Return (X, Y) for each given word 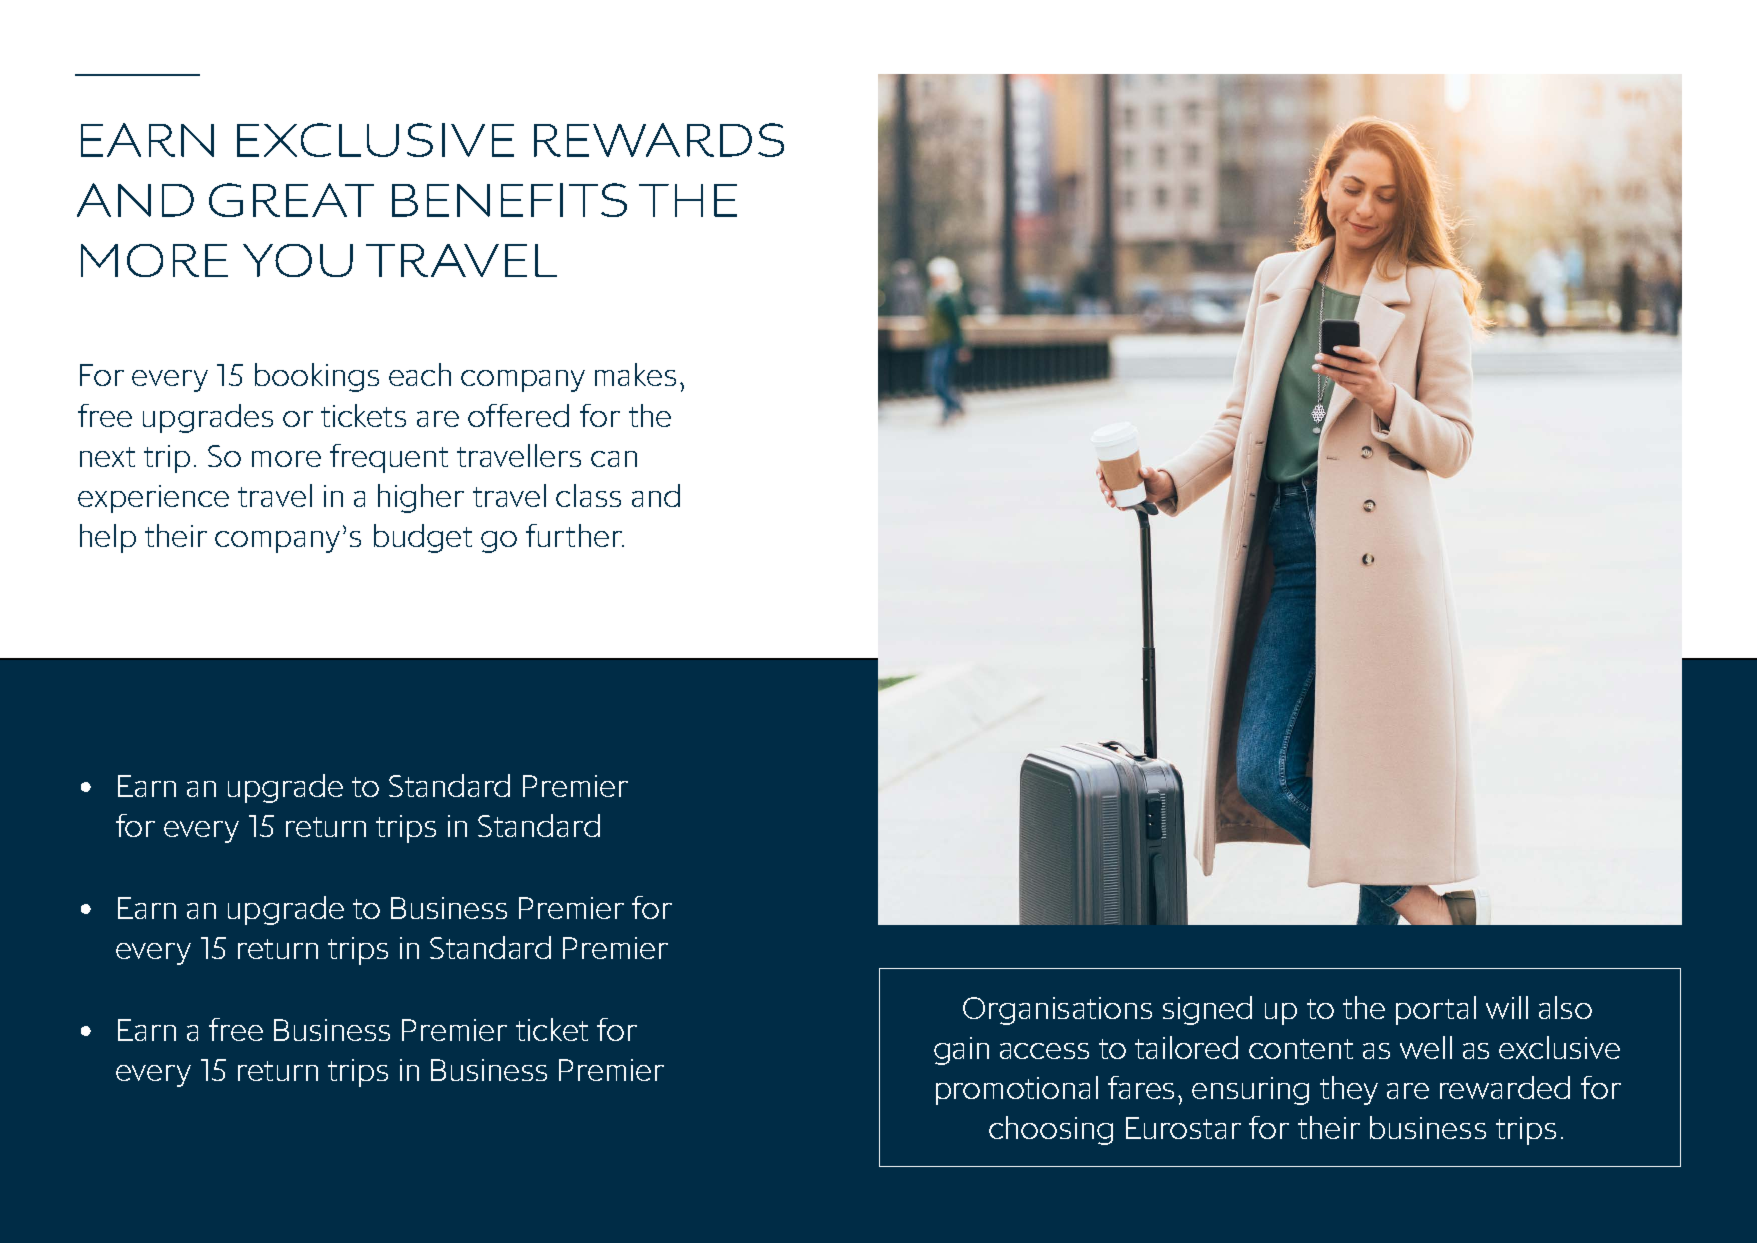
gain (961, 1051)
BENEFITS (509, 200)
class (588, 495)
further (575, 535)
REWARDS (659, 140)
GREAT (291, 200)
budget (423, 538)
